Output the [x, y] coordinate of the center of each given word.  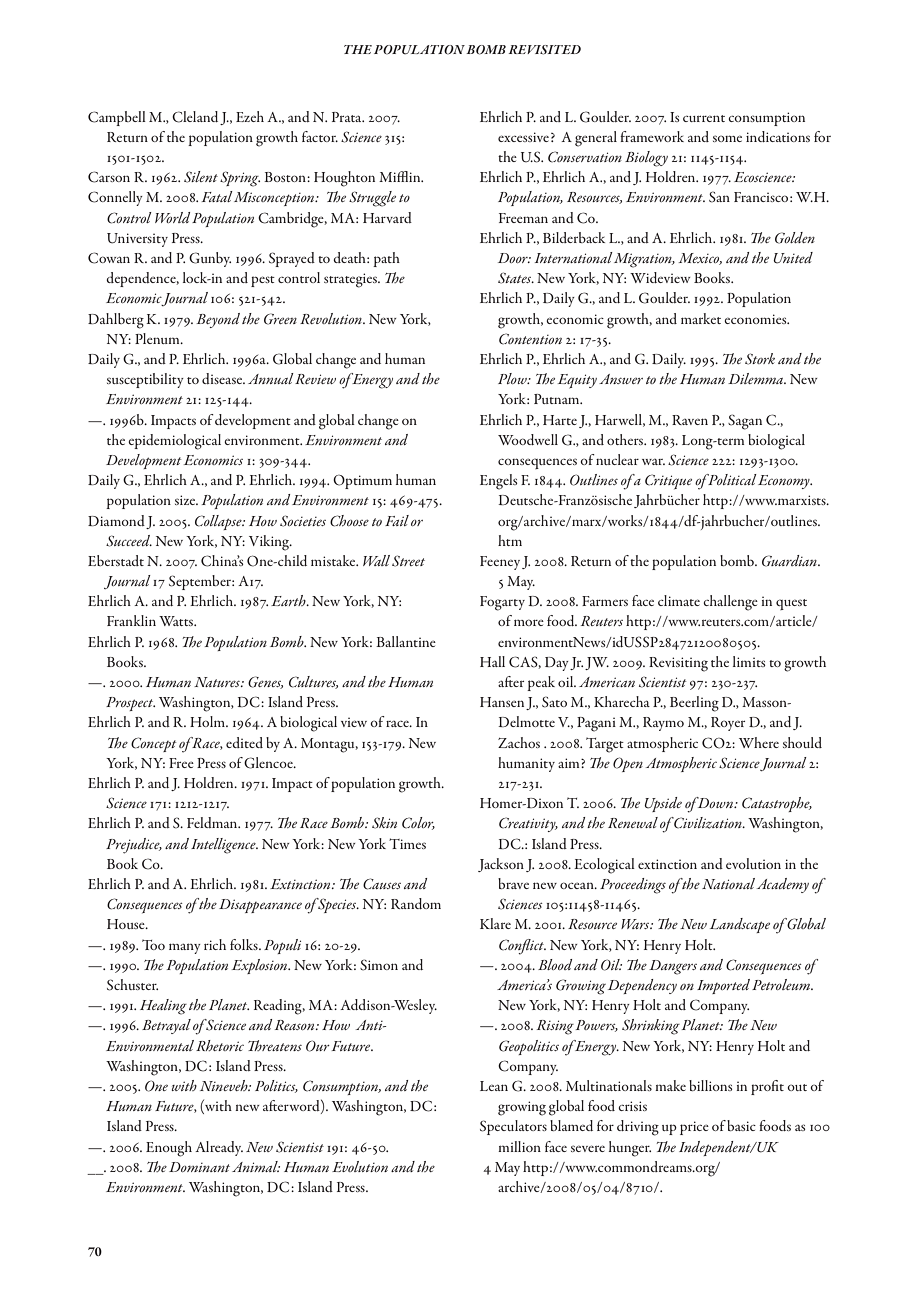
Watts [177, 621]
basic [741, 1125]
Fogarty [502, 603]
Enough [169, 1149]
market [701, 318]
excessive [523, 137]
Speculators [513, 1127]
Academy [783, 885]
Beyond [218, 320]
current [704, 118]
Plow [513, 378]
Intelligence [224, 846]
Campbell [117, 118]
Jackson [501, 865]
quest [791, 604]
